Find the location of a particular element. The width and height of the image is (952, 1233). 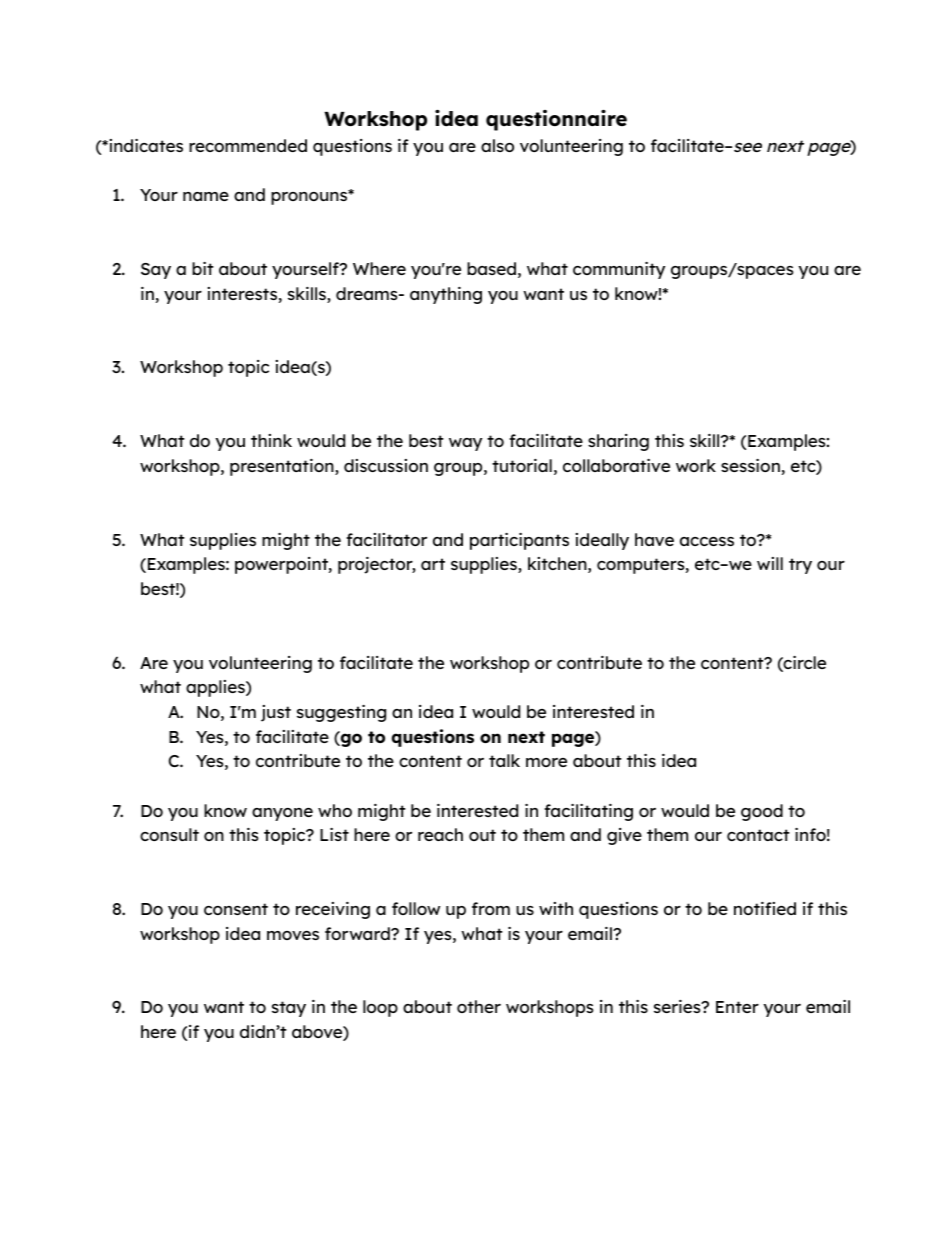

think is located at coordinates (271, 440).
